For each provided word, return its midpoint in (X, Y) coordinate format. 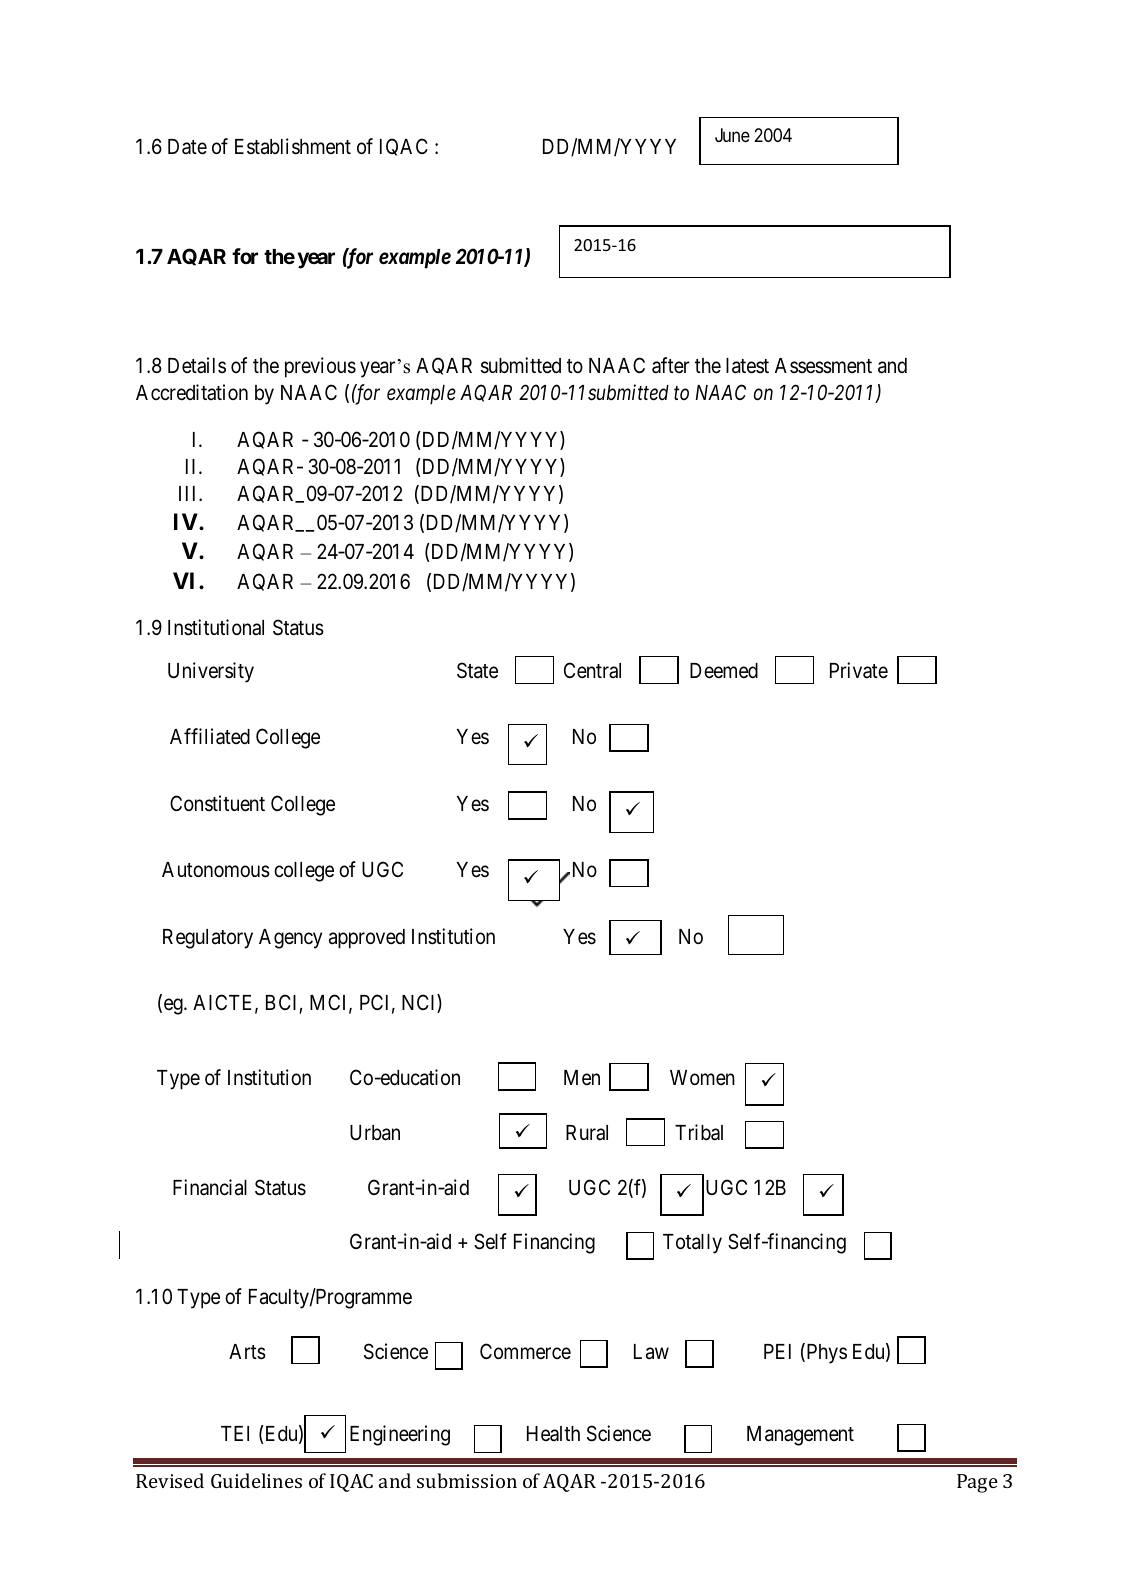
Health (553, 1434)
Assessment (823, 366)
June (732, 135)
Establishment (293, 146)
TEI (235, 1433)
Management (800, 1436)
